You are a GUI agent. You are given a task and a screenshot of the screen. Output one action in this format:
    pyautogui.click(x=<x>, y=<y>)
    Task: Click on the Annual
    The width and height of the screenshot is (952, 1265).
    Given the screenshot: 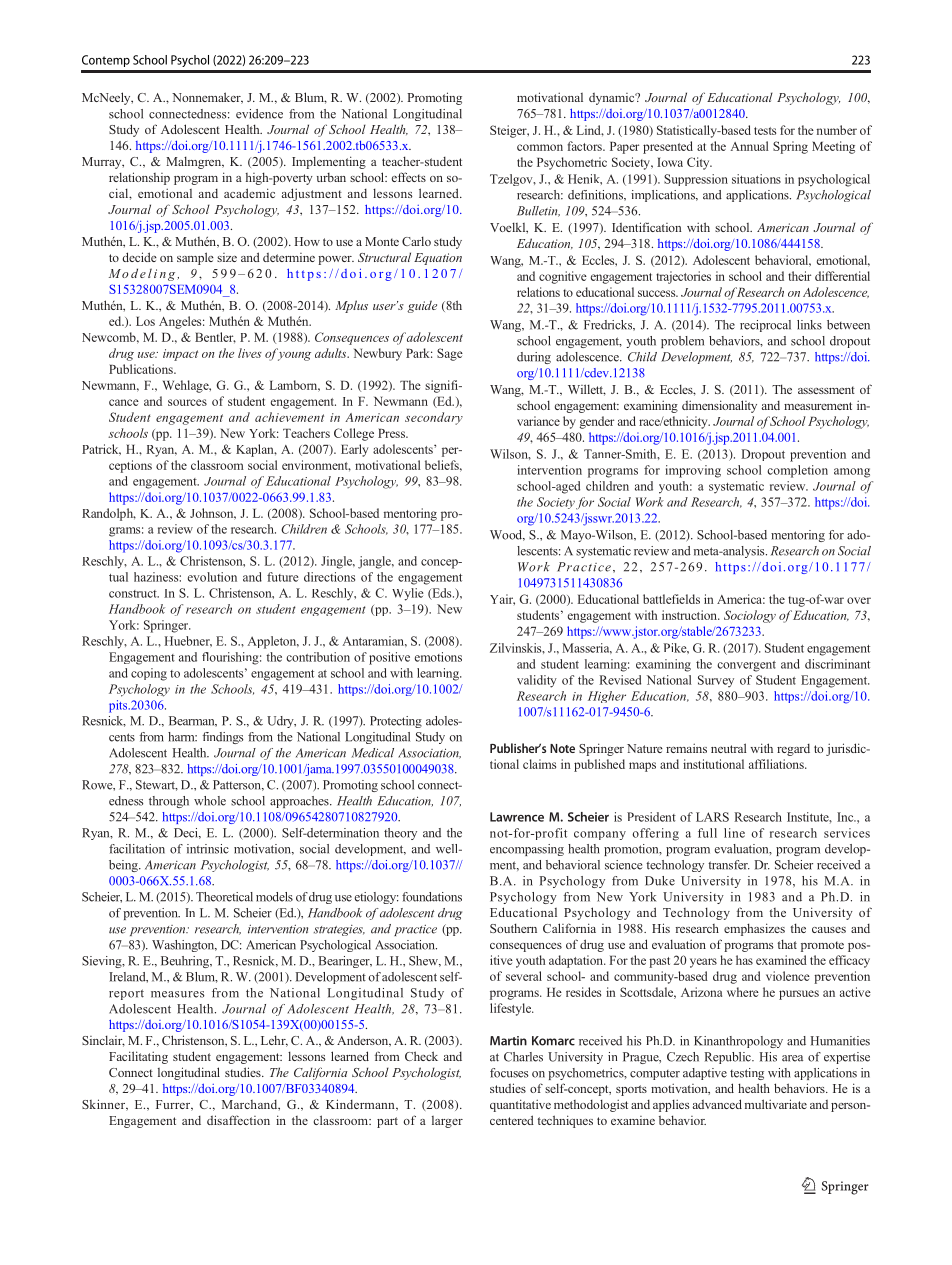 What is the action you would take?
    pyautogui.click(x=749, y=146)
